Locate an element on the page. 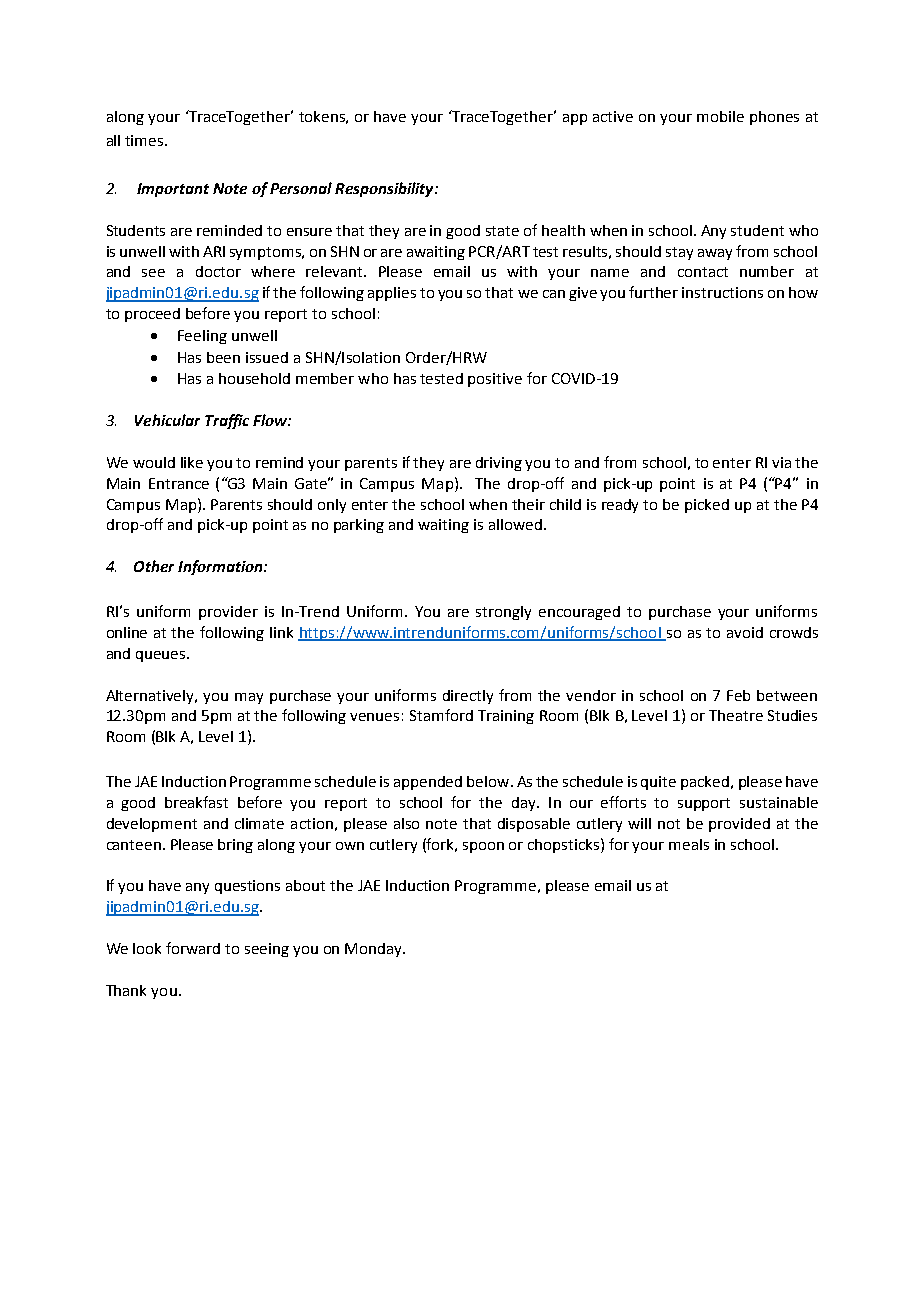 The image size is (924, 1308). forward is located at coordinates (193, 948).
